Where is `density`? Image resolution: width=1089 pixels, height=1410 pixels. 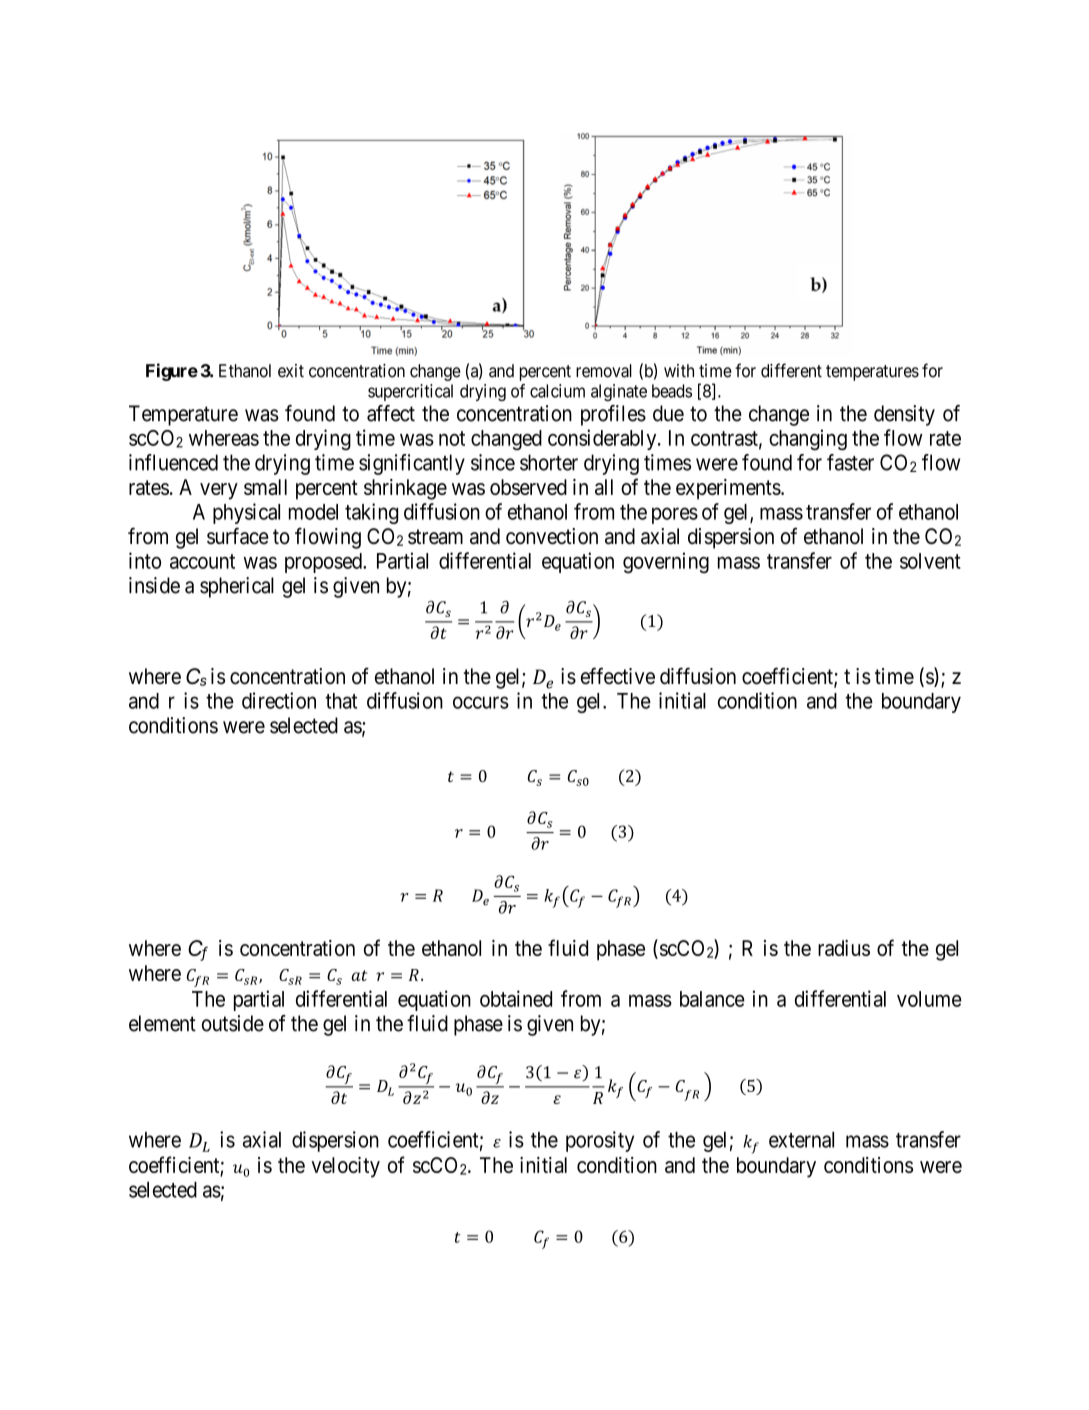 density is located at coordinates (904, 415).
